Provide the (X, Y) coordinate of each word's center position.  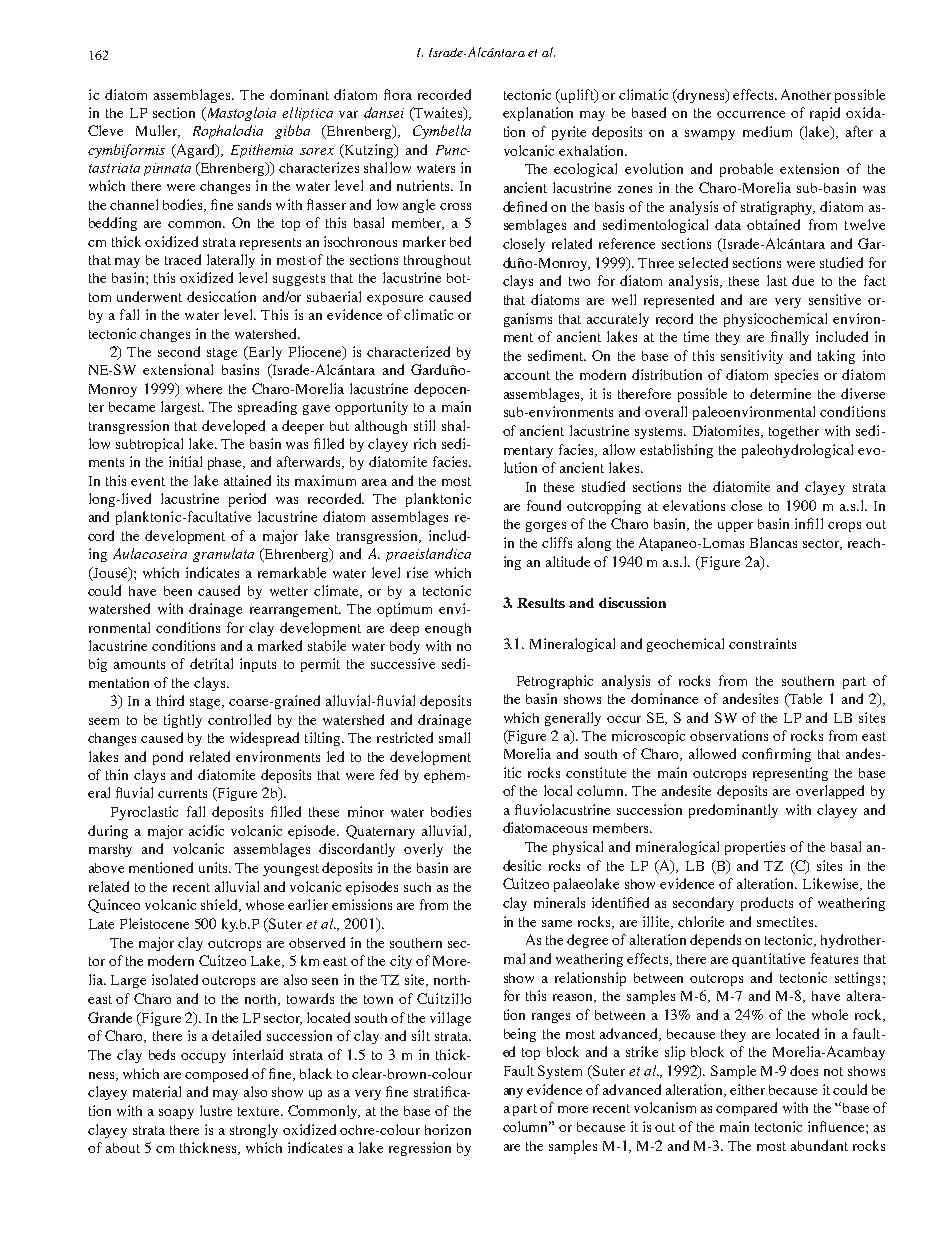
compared (746, 1109)
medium (767, 131)
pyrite (569, 133)
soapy (176, 1114)
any (513, 1093)
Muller (158, 131)
